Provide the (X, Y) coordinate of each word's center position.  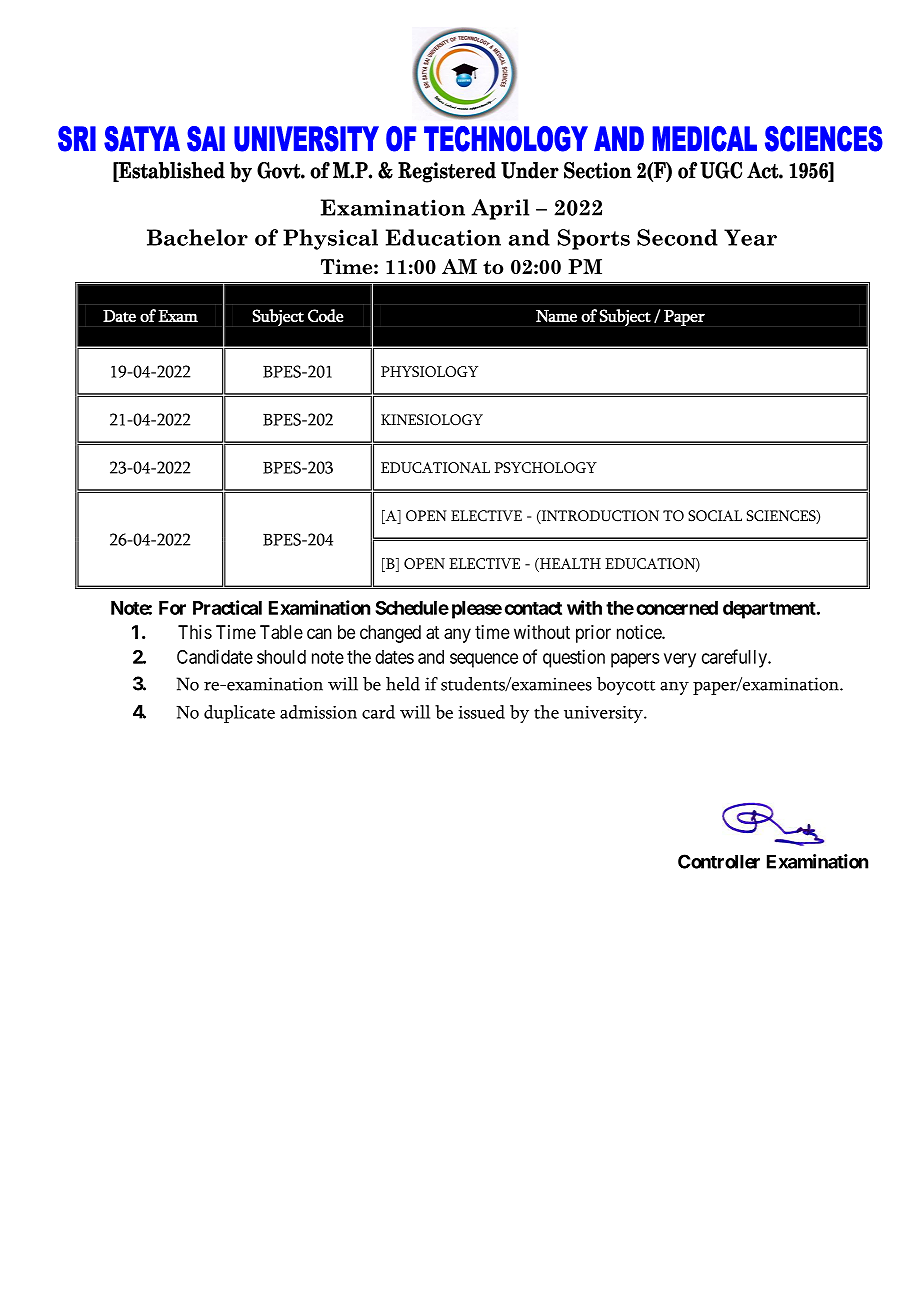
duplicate (239, 714)
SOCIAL (715, 516)
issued (481, 712)
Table (281, 632)
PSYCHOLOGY (546, 467)
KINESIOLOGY (432, 420)
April (500, 209)
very (680, 660)
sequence (484, 660)
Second (677, 237)
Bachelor (197, 237)
